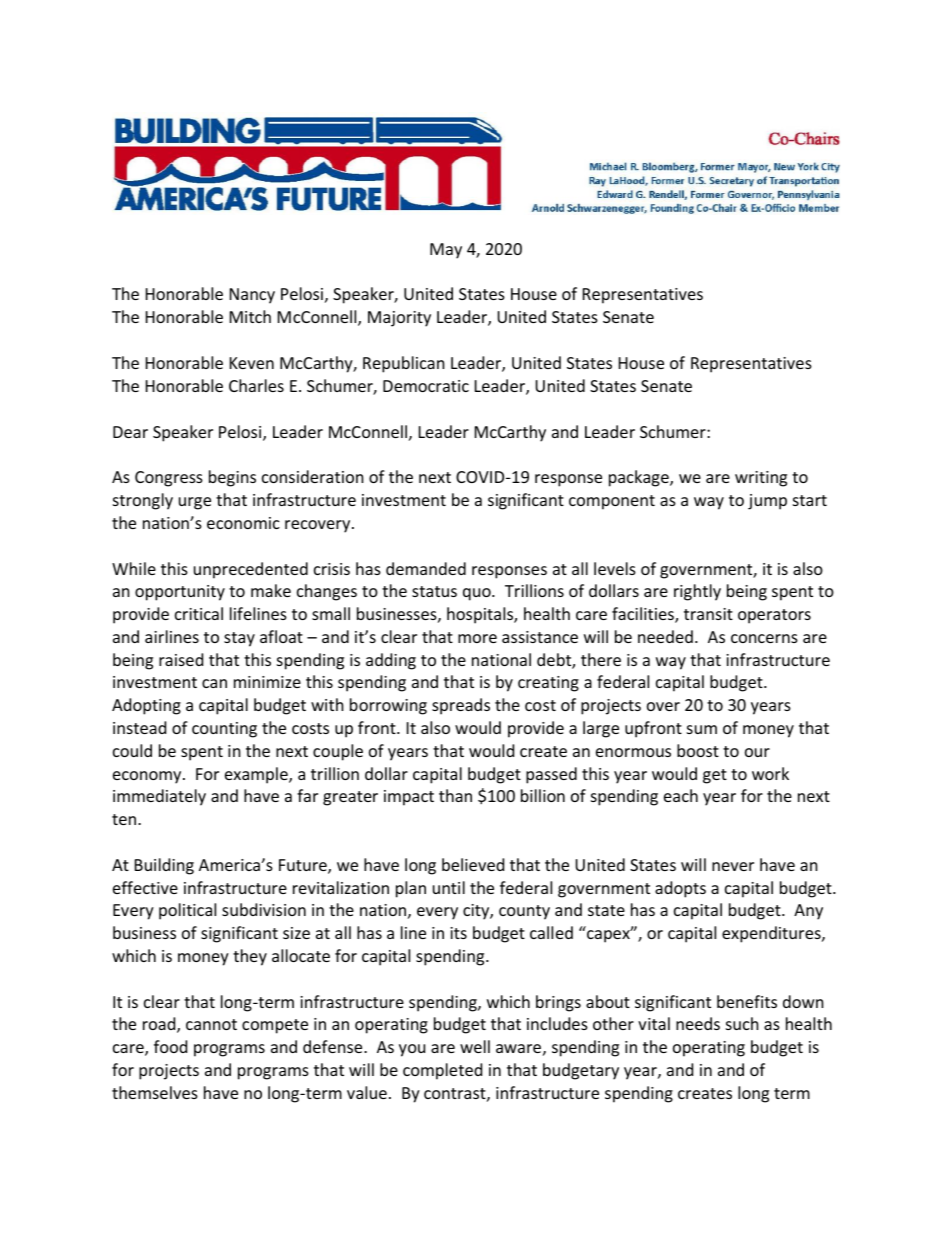 This document has width=952, height=1233. I want to click on such, so click(742, 1023).
